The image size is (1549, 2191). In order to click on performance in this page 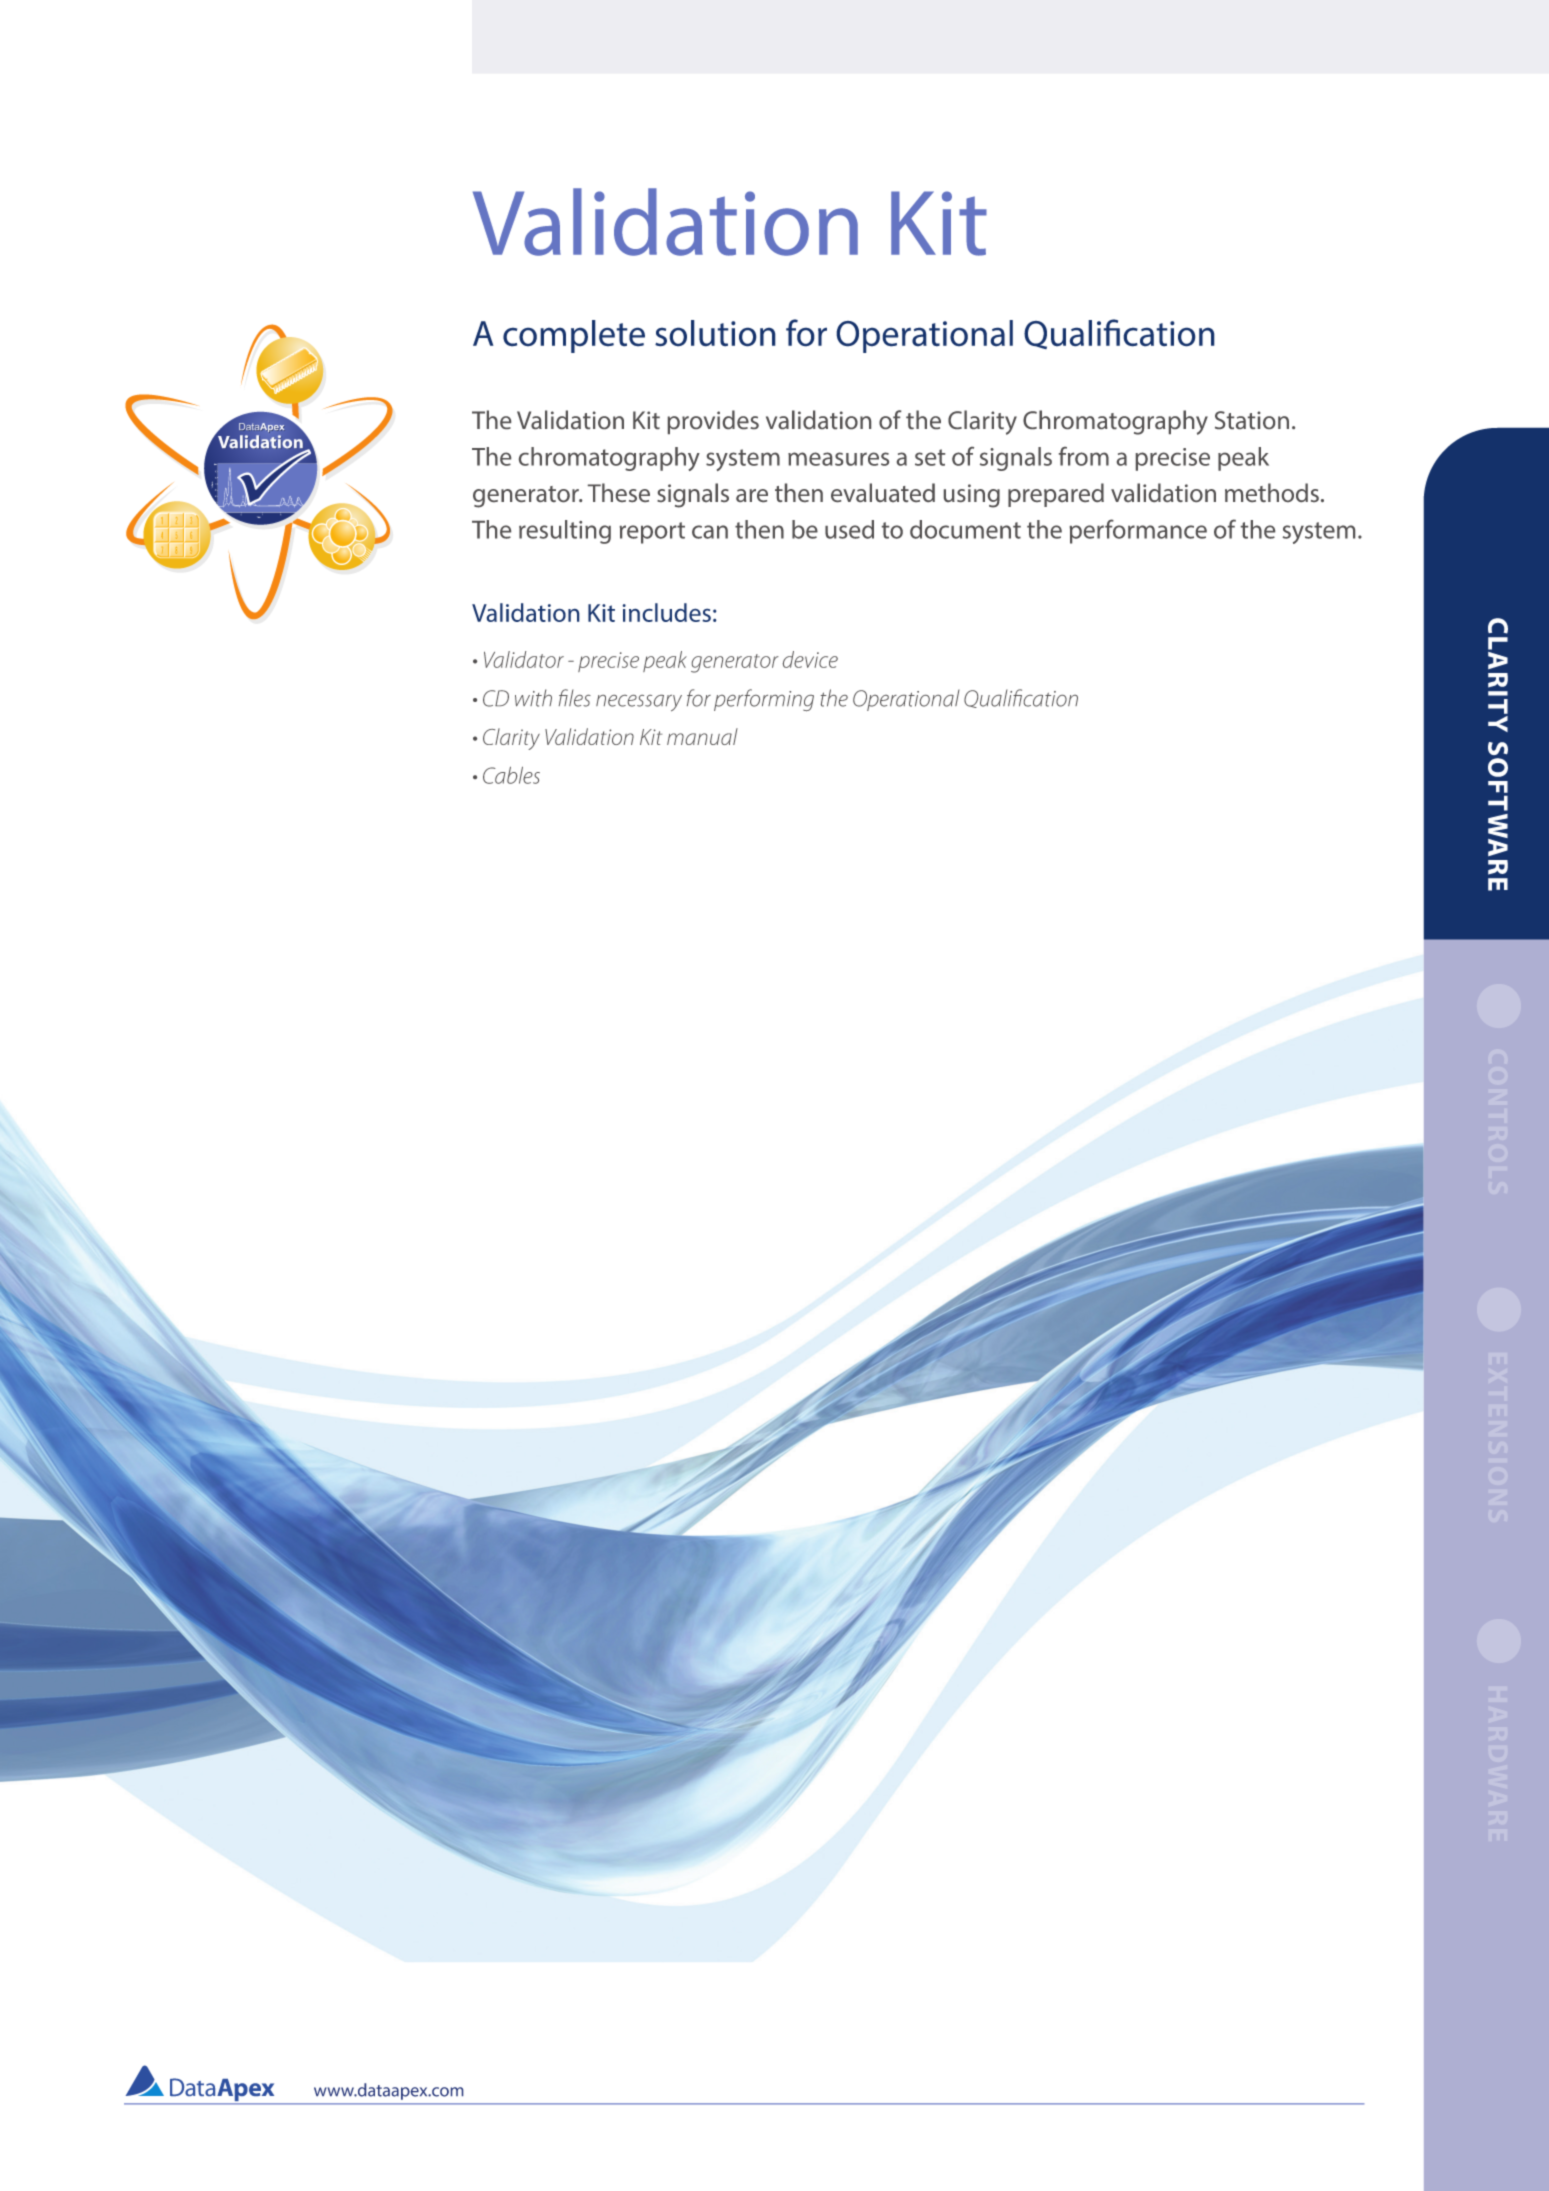, I will do `click(1138, 531)`.
